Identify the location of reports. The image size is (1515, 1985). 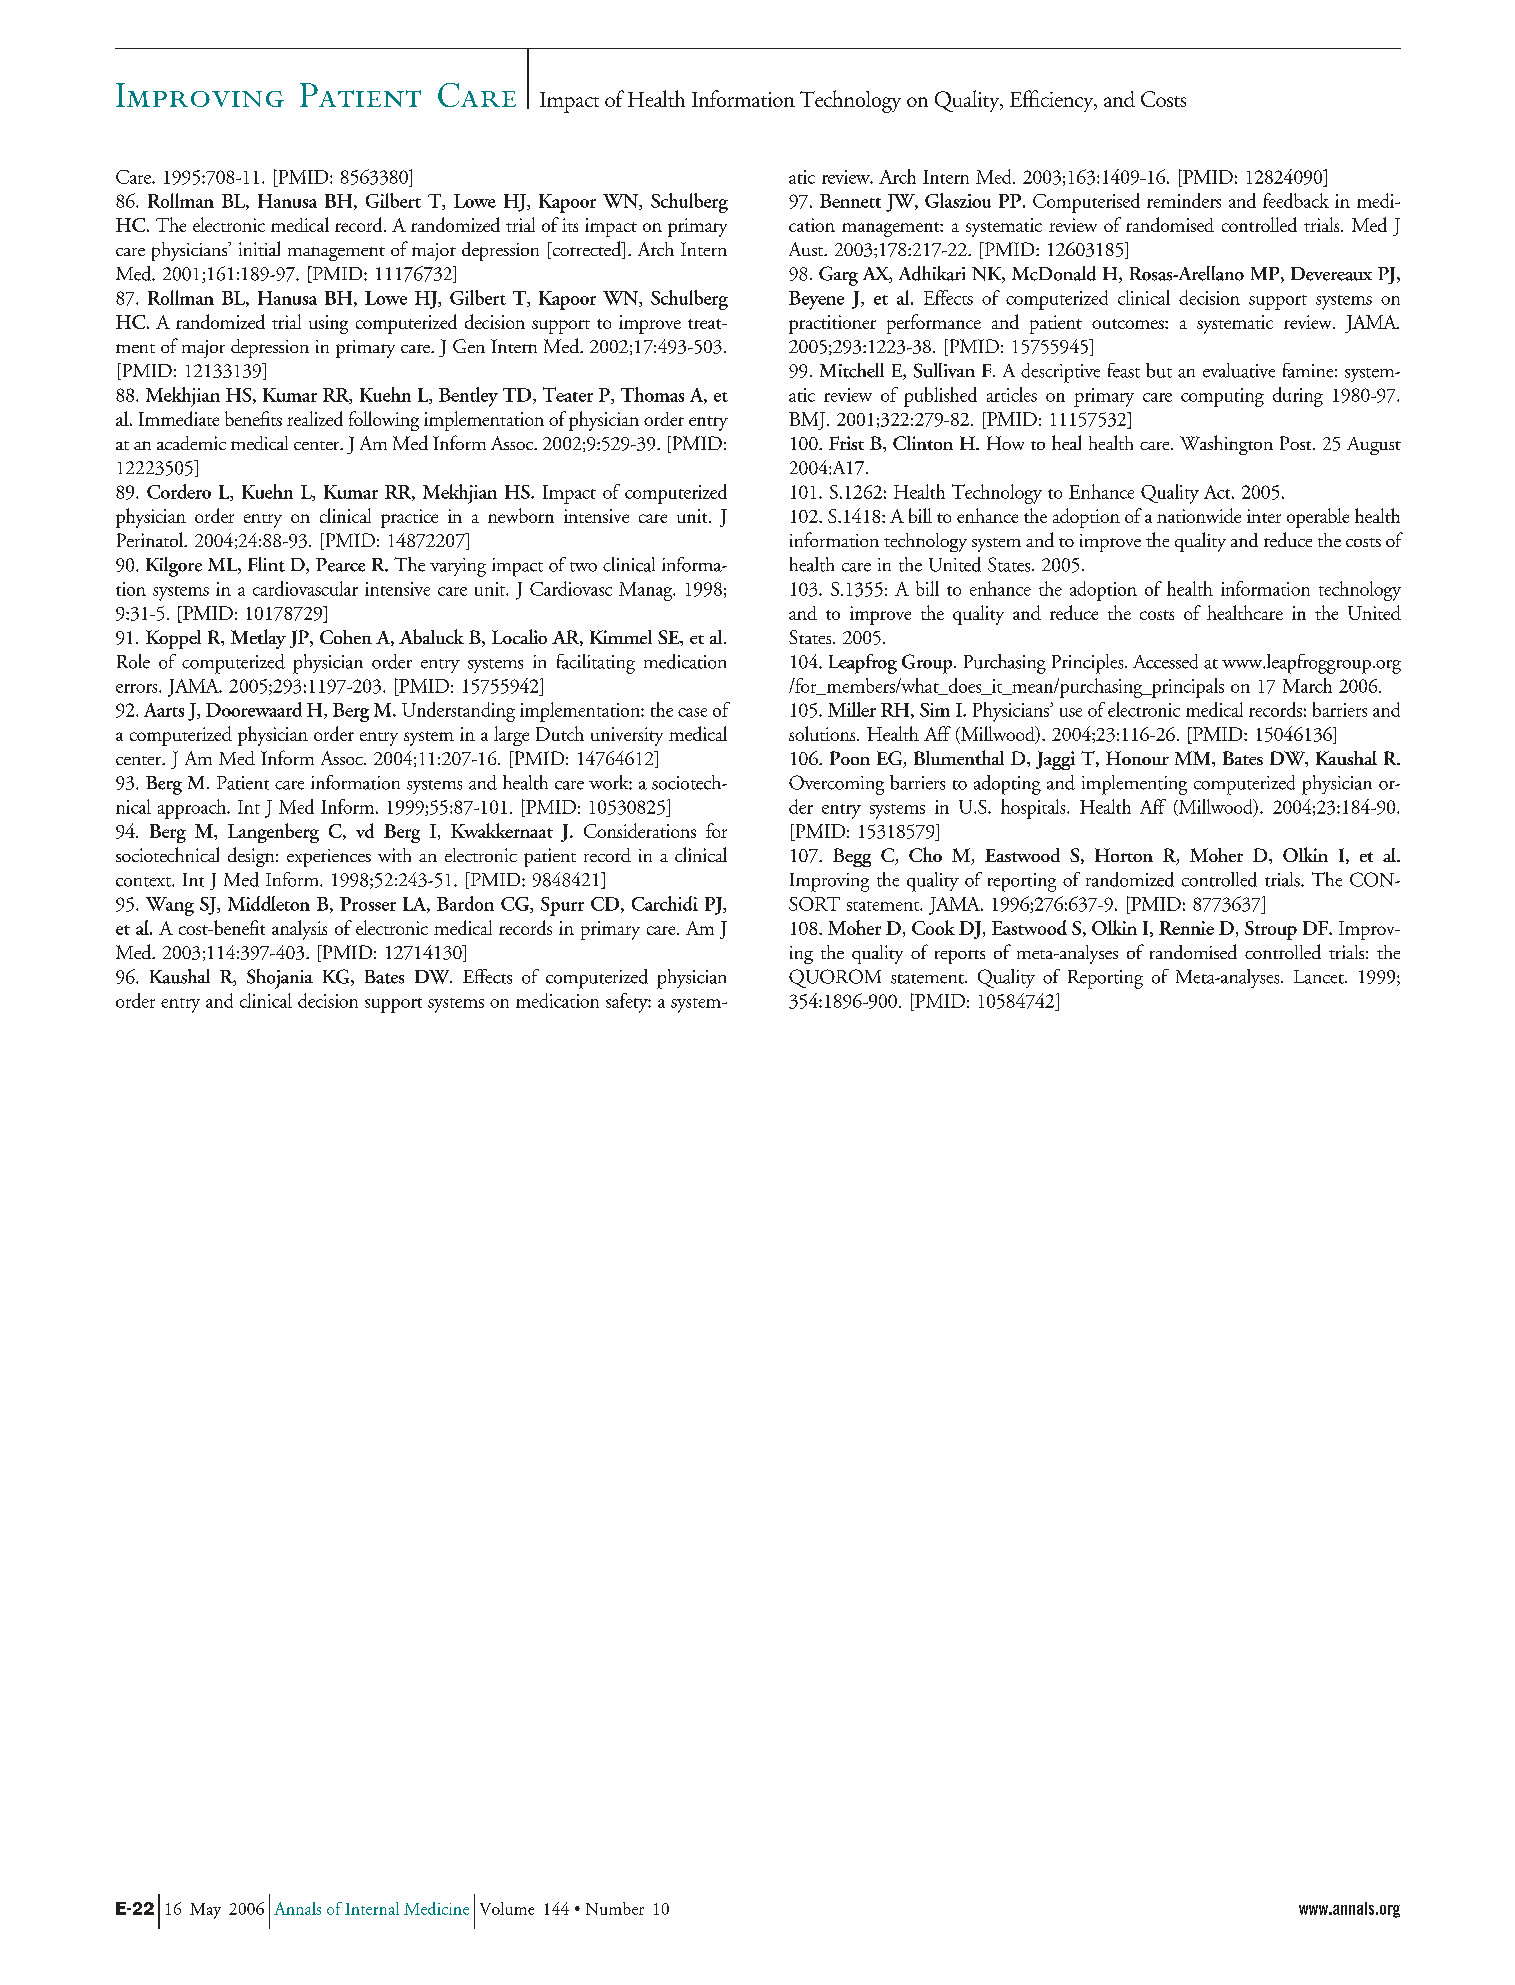
(960, 957).
